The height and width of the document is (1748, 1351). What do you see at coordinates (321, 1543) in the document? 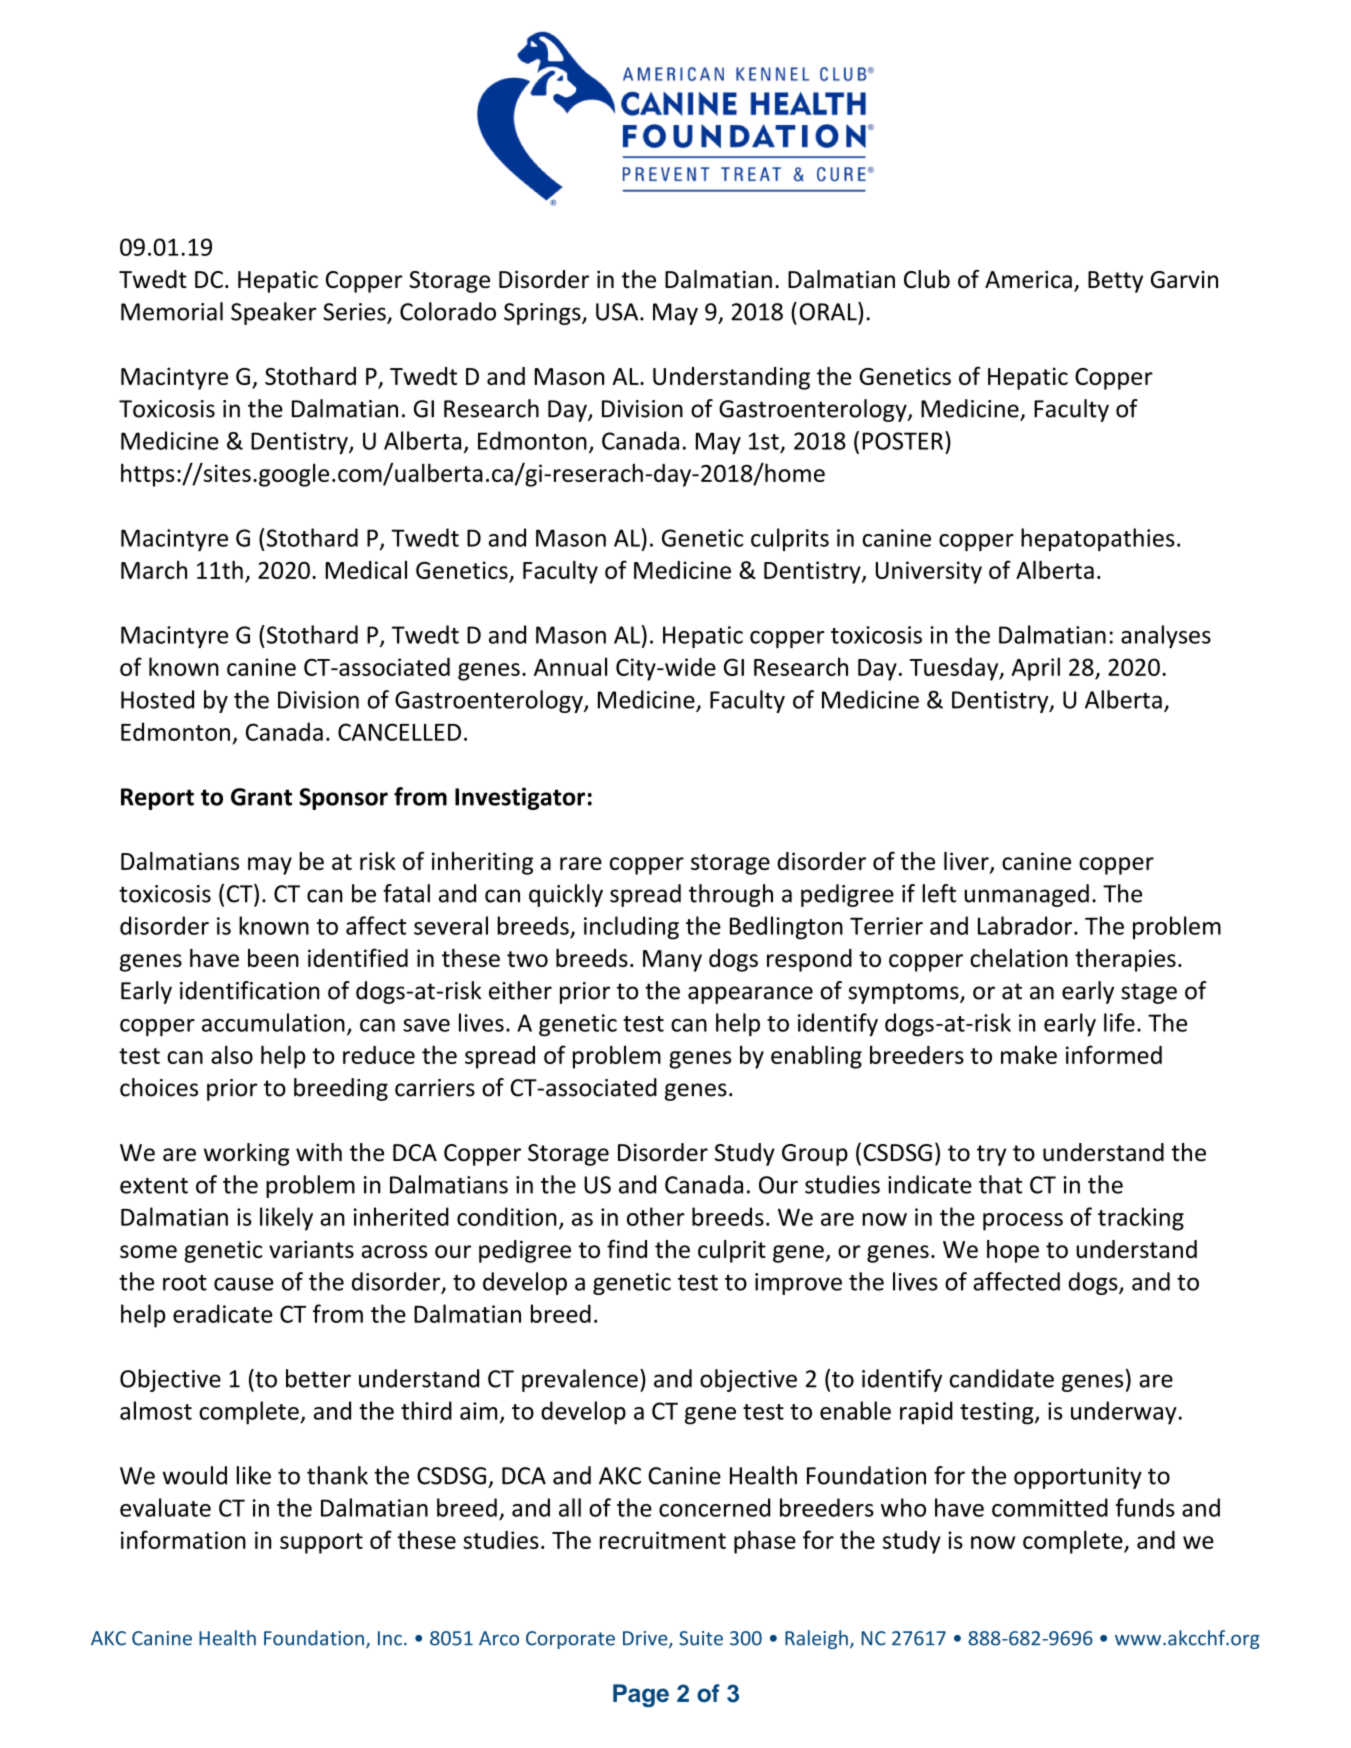
I see `support` at bounding box center [321, 1543].
